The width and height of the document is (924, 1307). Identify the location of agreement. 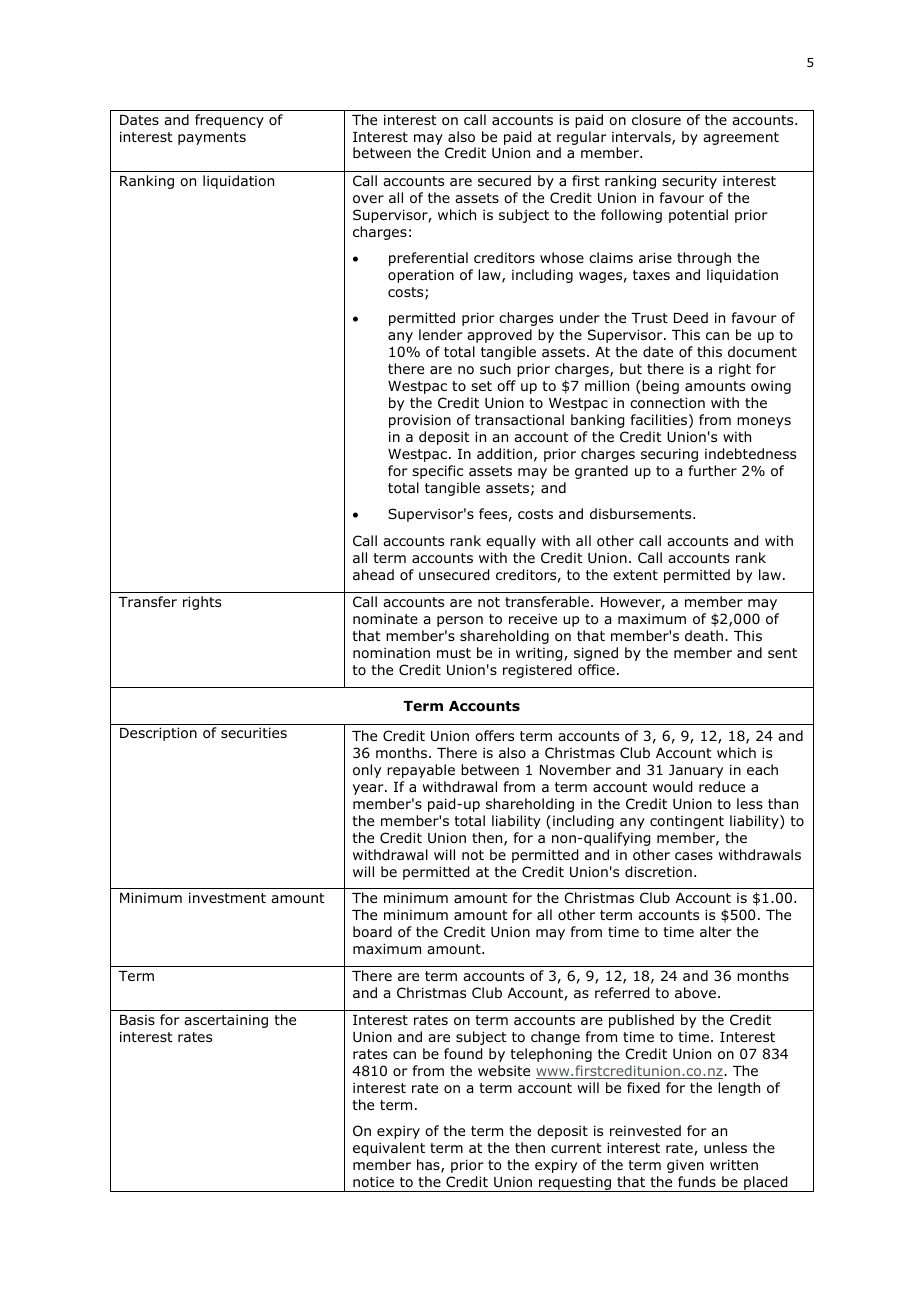
(741, 138).
